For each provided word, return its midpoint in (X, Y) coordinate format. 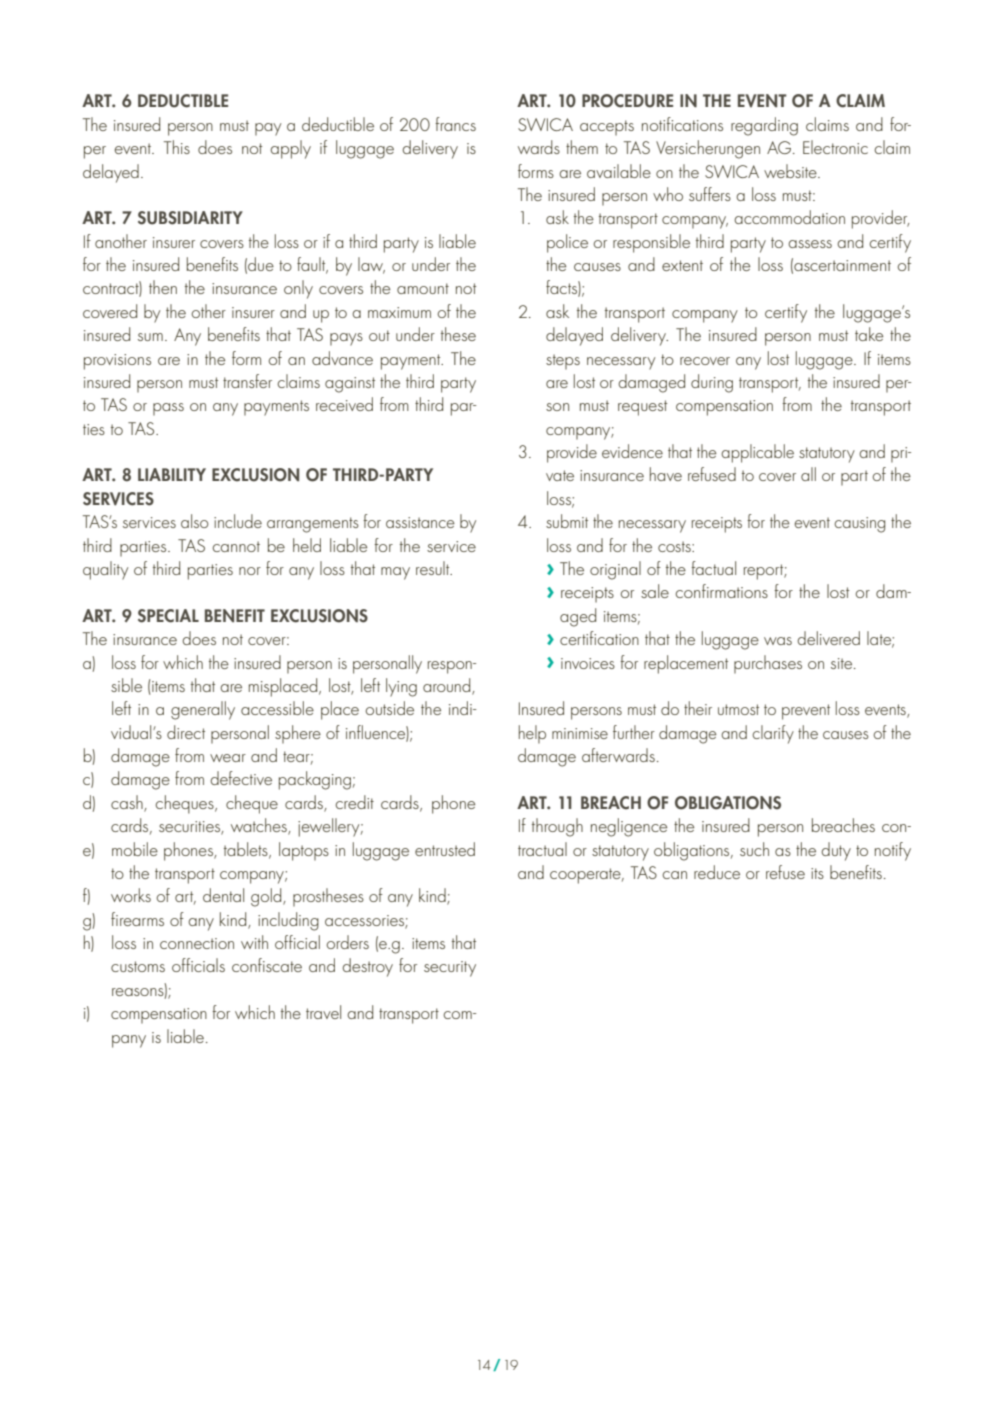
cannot (236, 546)
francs (455, 124)
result (434, 568)
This (177, 147)
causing (860, 525)
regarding (764, 126)
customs (138, 966)
